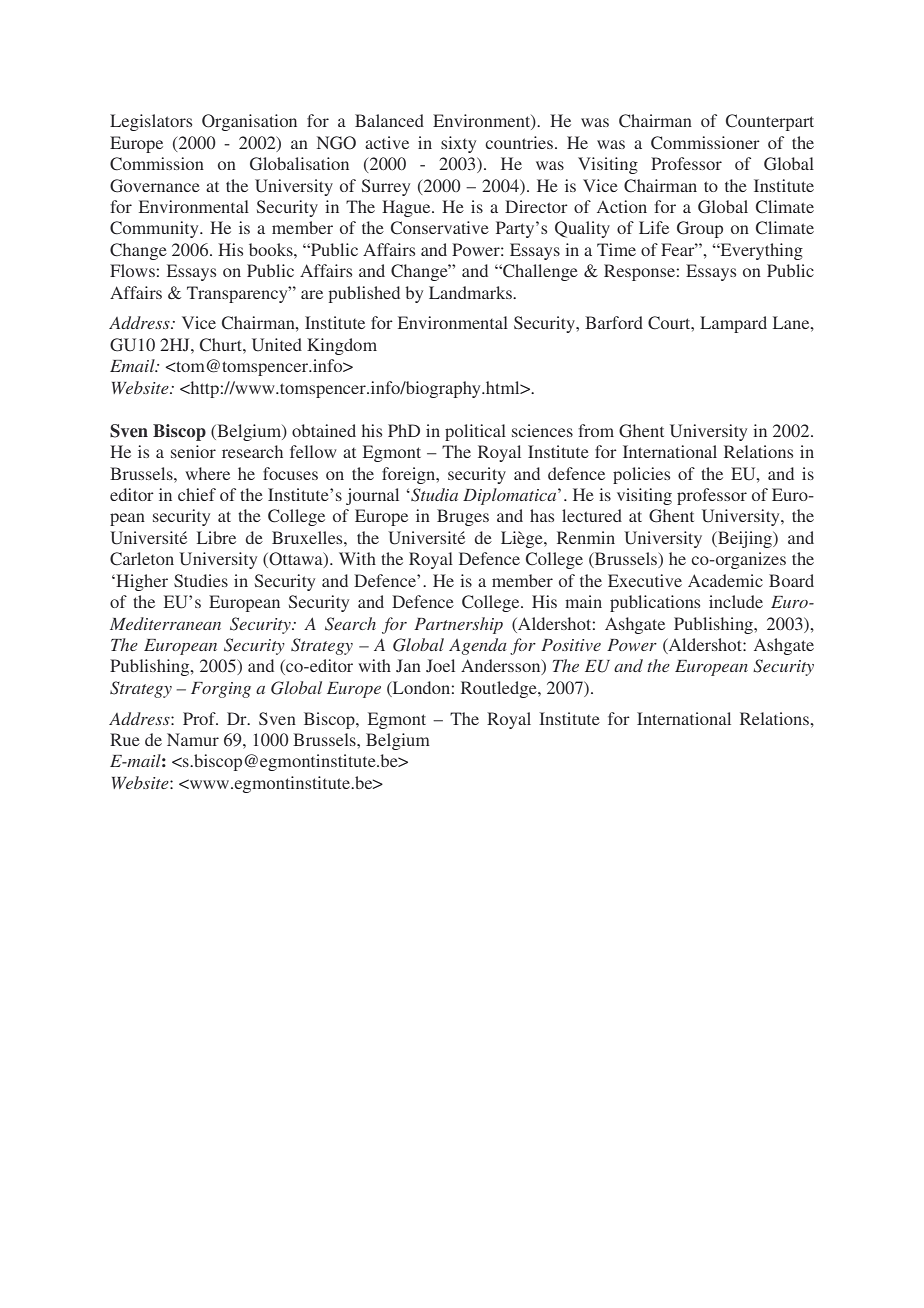 The width and height of the image is (924, 1308). Describe the element at coordinates (193, 451) in the image. I see `senior` at that location.
